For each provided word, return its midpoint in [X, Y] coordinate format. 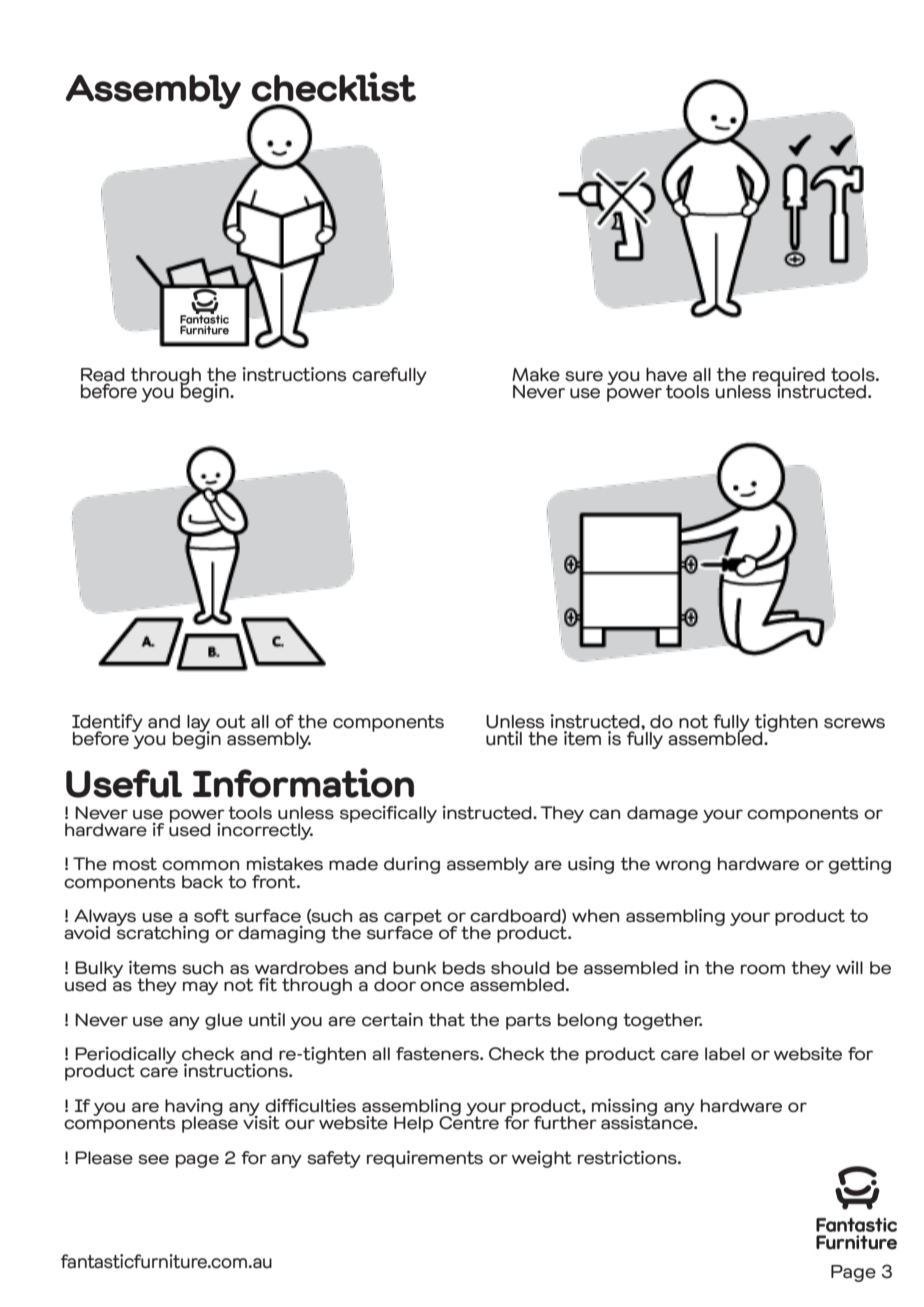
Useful [124, 783]
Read [103, 376]
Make [536, 375]
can [604, 814]
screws [854, 723]
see [153, 1159]
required [789, 377]
